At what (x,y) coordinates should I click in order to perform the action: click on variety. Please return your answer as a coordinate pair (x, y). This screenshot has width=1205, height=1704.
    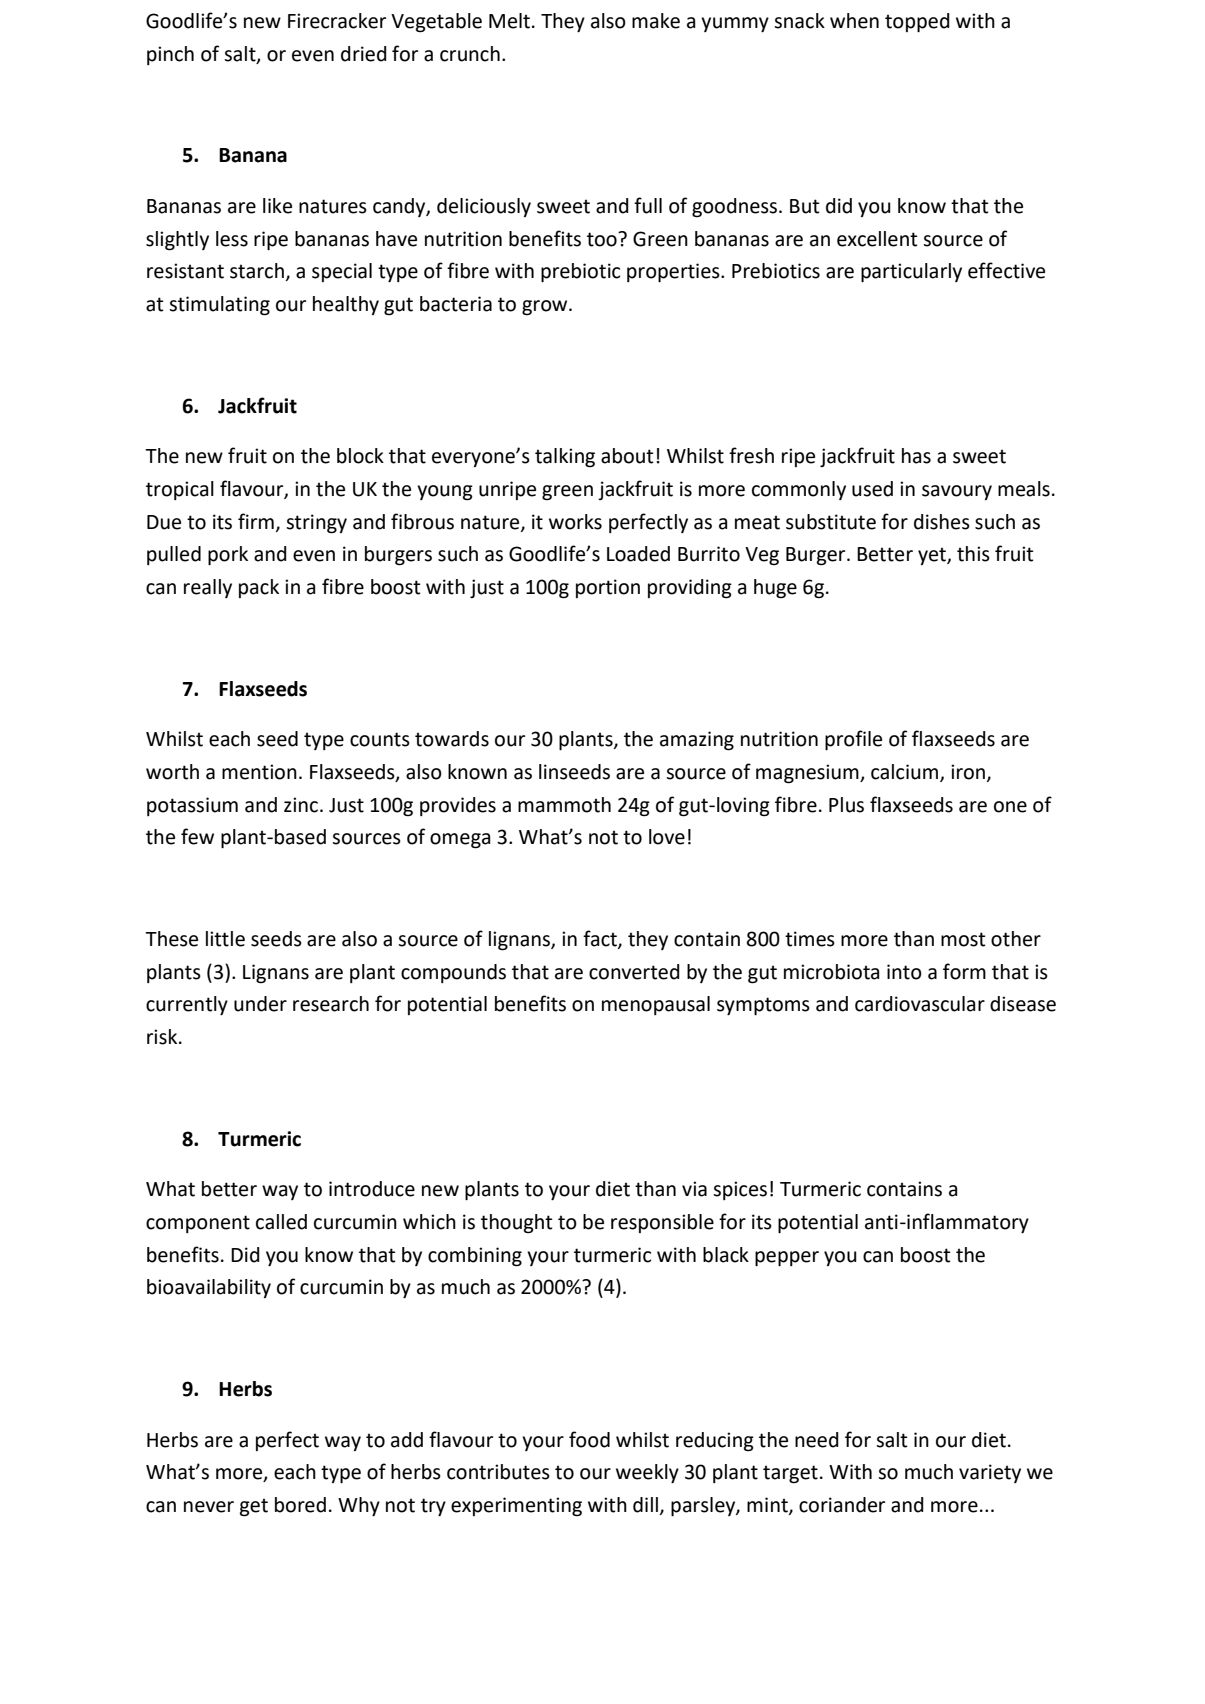
    Looking at the image, I should click on (990, 1473).
